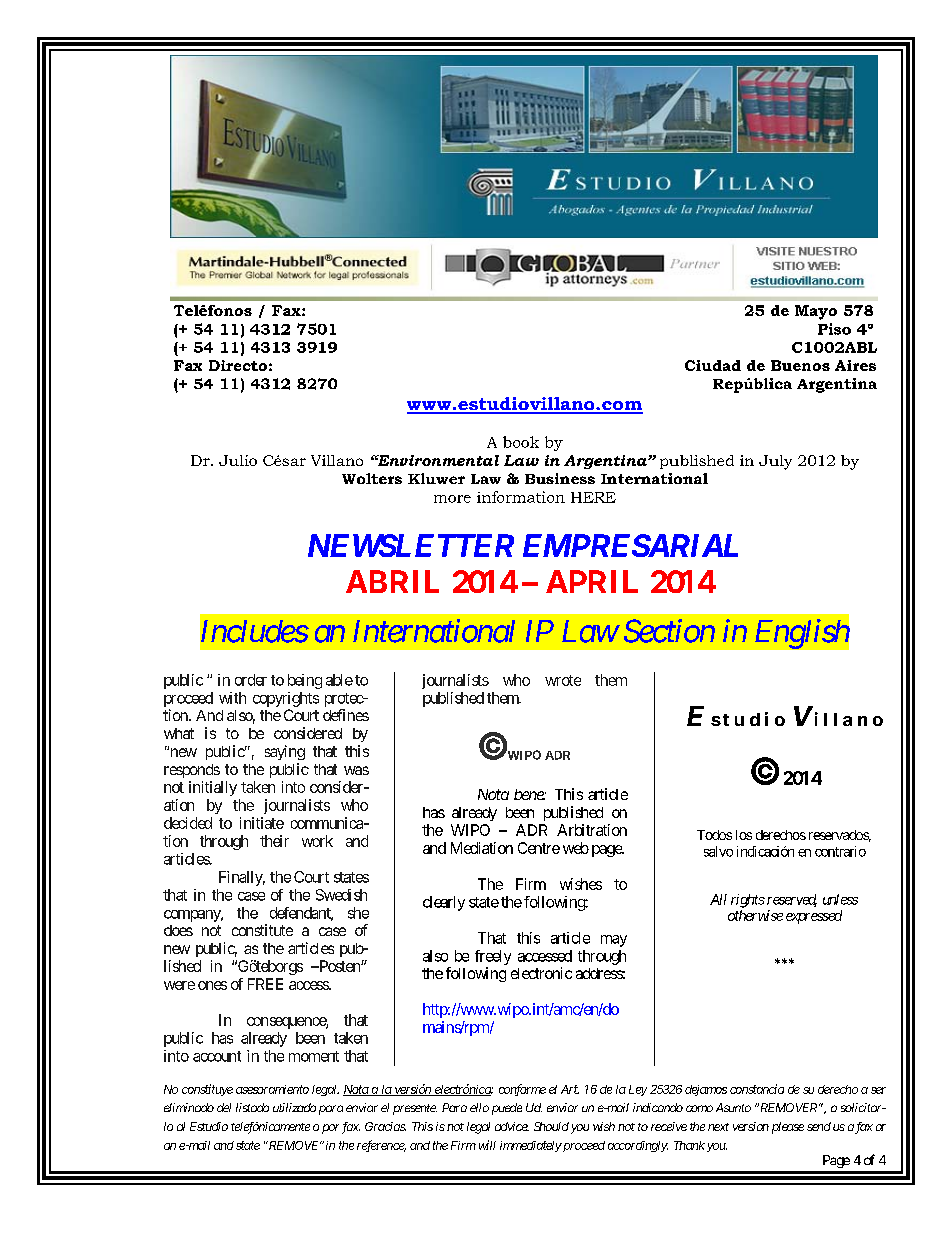  Describe the element at coordinates (788, 1128) in the screenshot. I see `please` at that location.
